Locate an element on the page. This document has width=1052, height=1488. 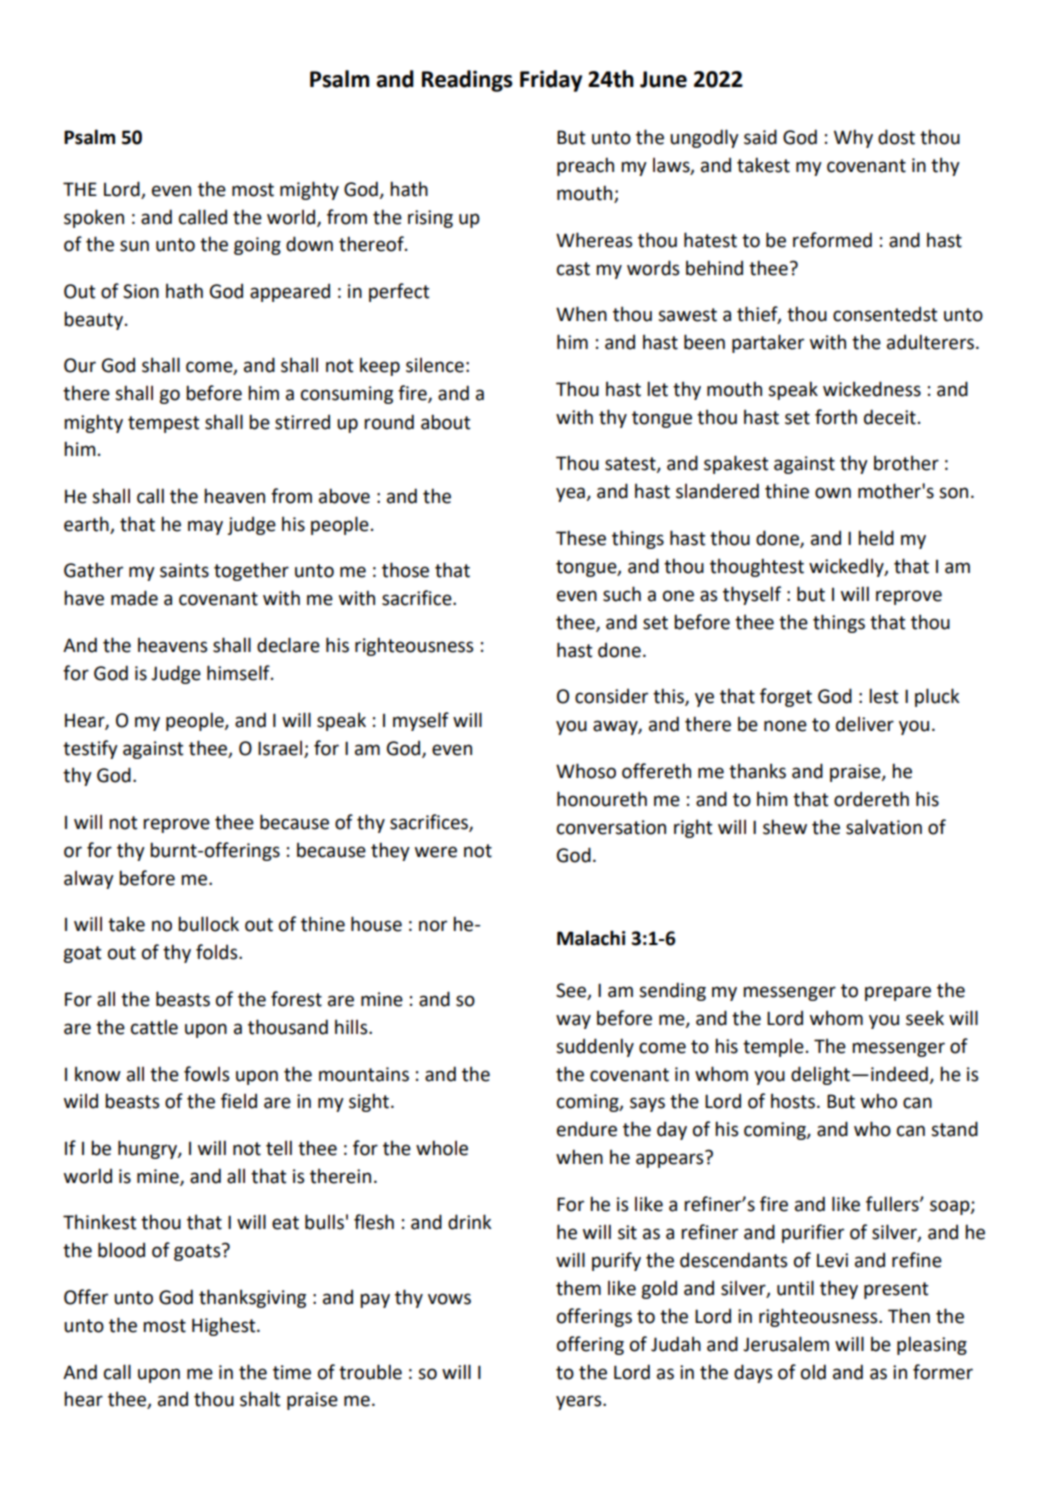
Whoso is located at coordinates (586, 771).
